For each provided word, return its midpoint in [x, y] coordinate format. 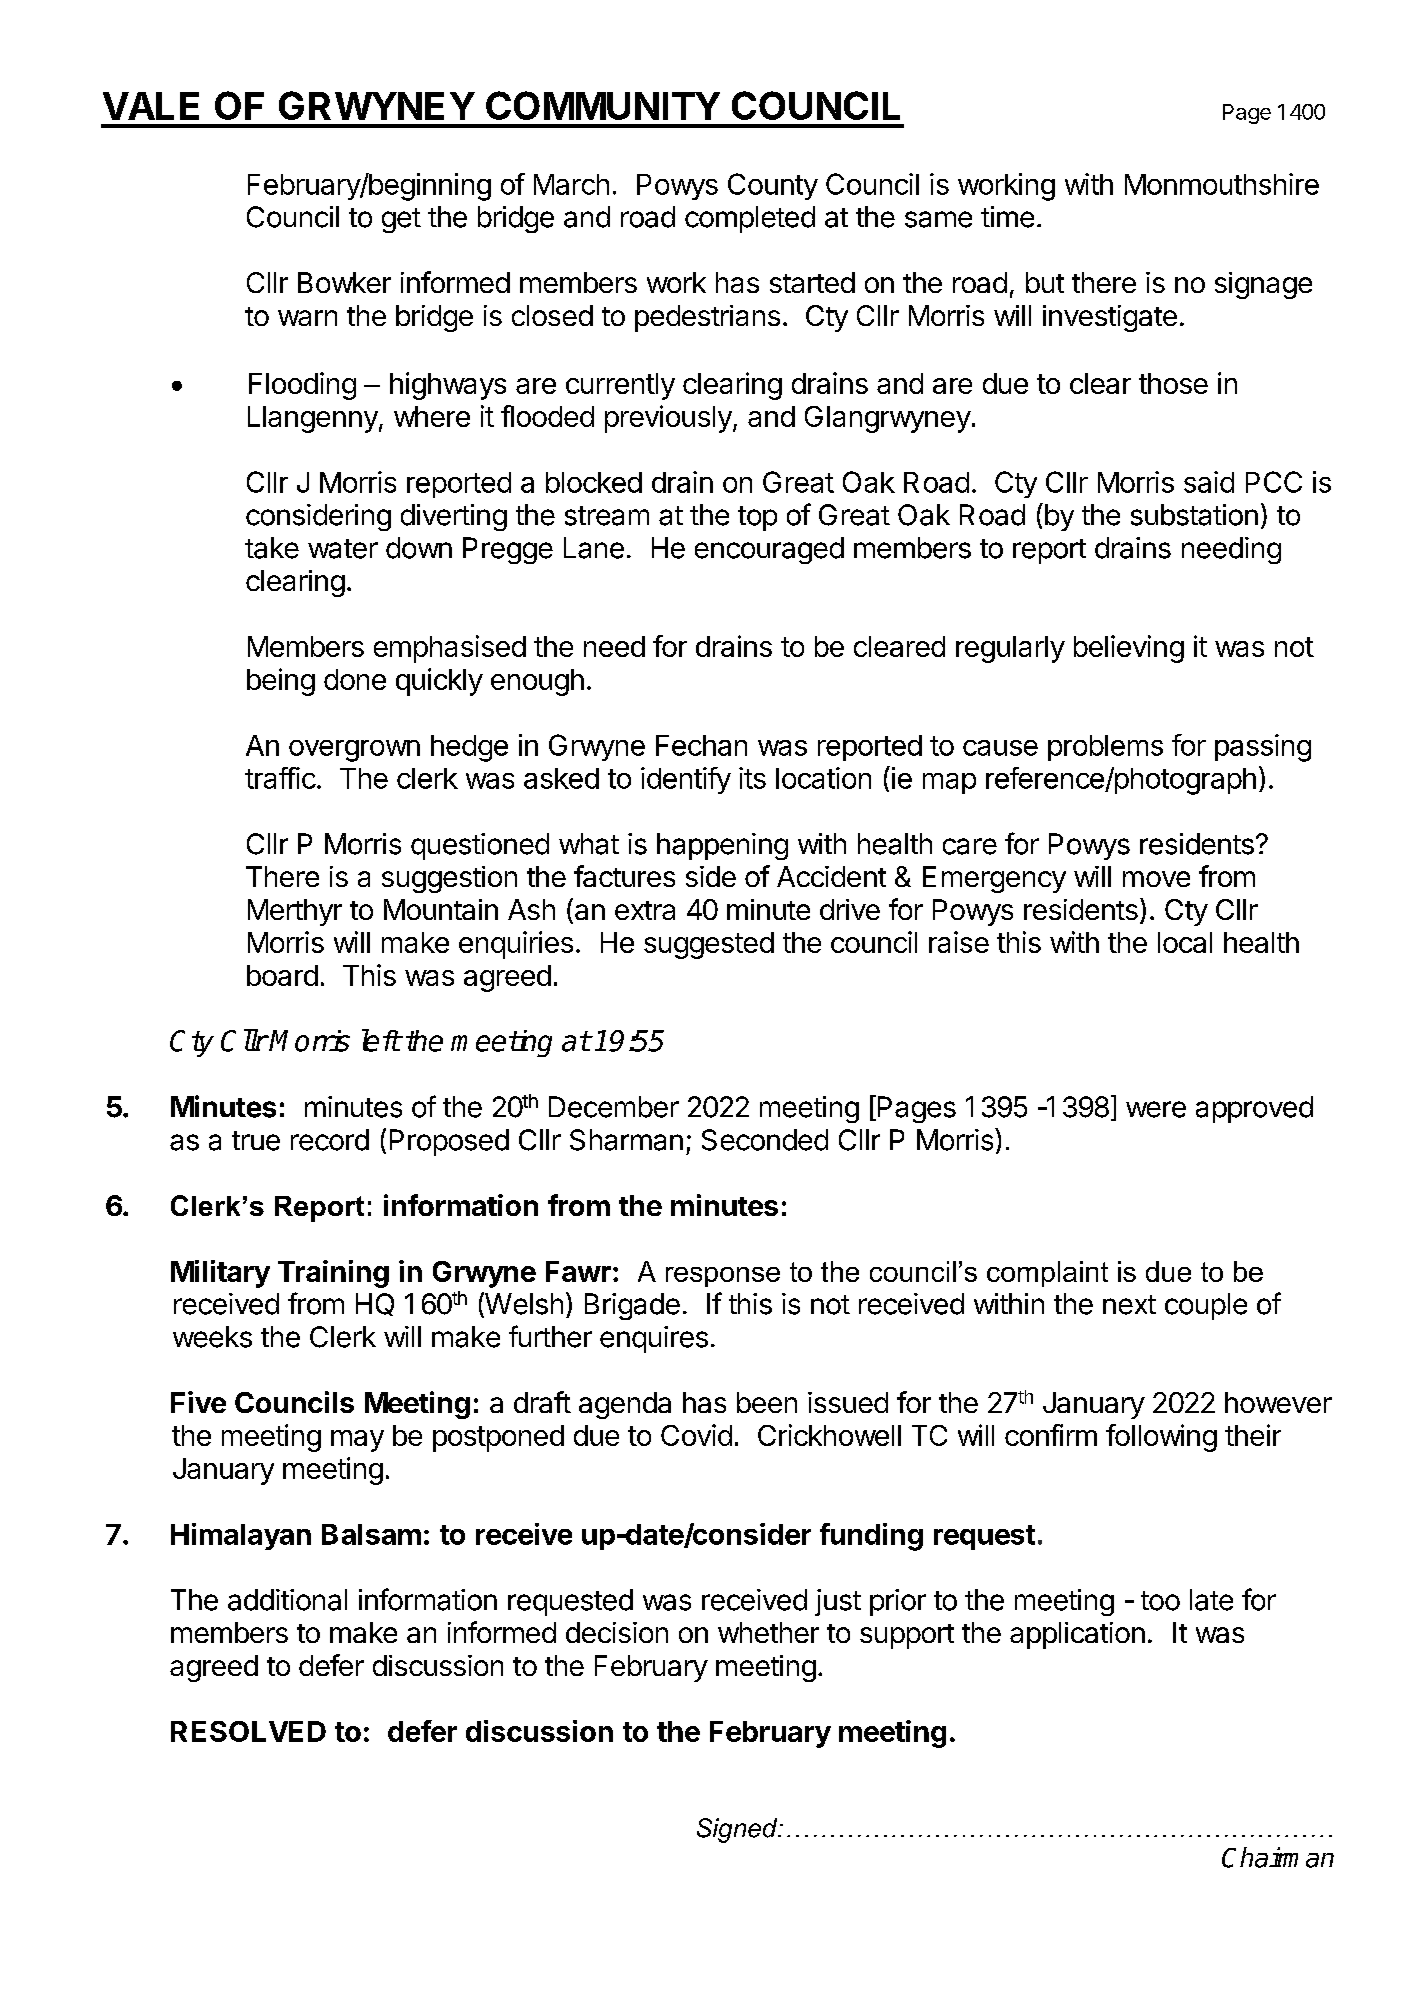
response [723, 1277]
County [773, 186]
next [1129, 1305]
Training [333, 1274]
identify [686, 780]
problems [1105, 748]
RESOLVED [248, 1731]
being [281, 682]
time [1007, 217]
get [401, 220]
